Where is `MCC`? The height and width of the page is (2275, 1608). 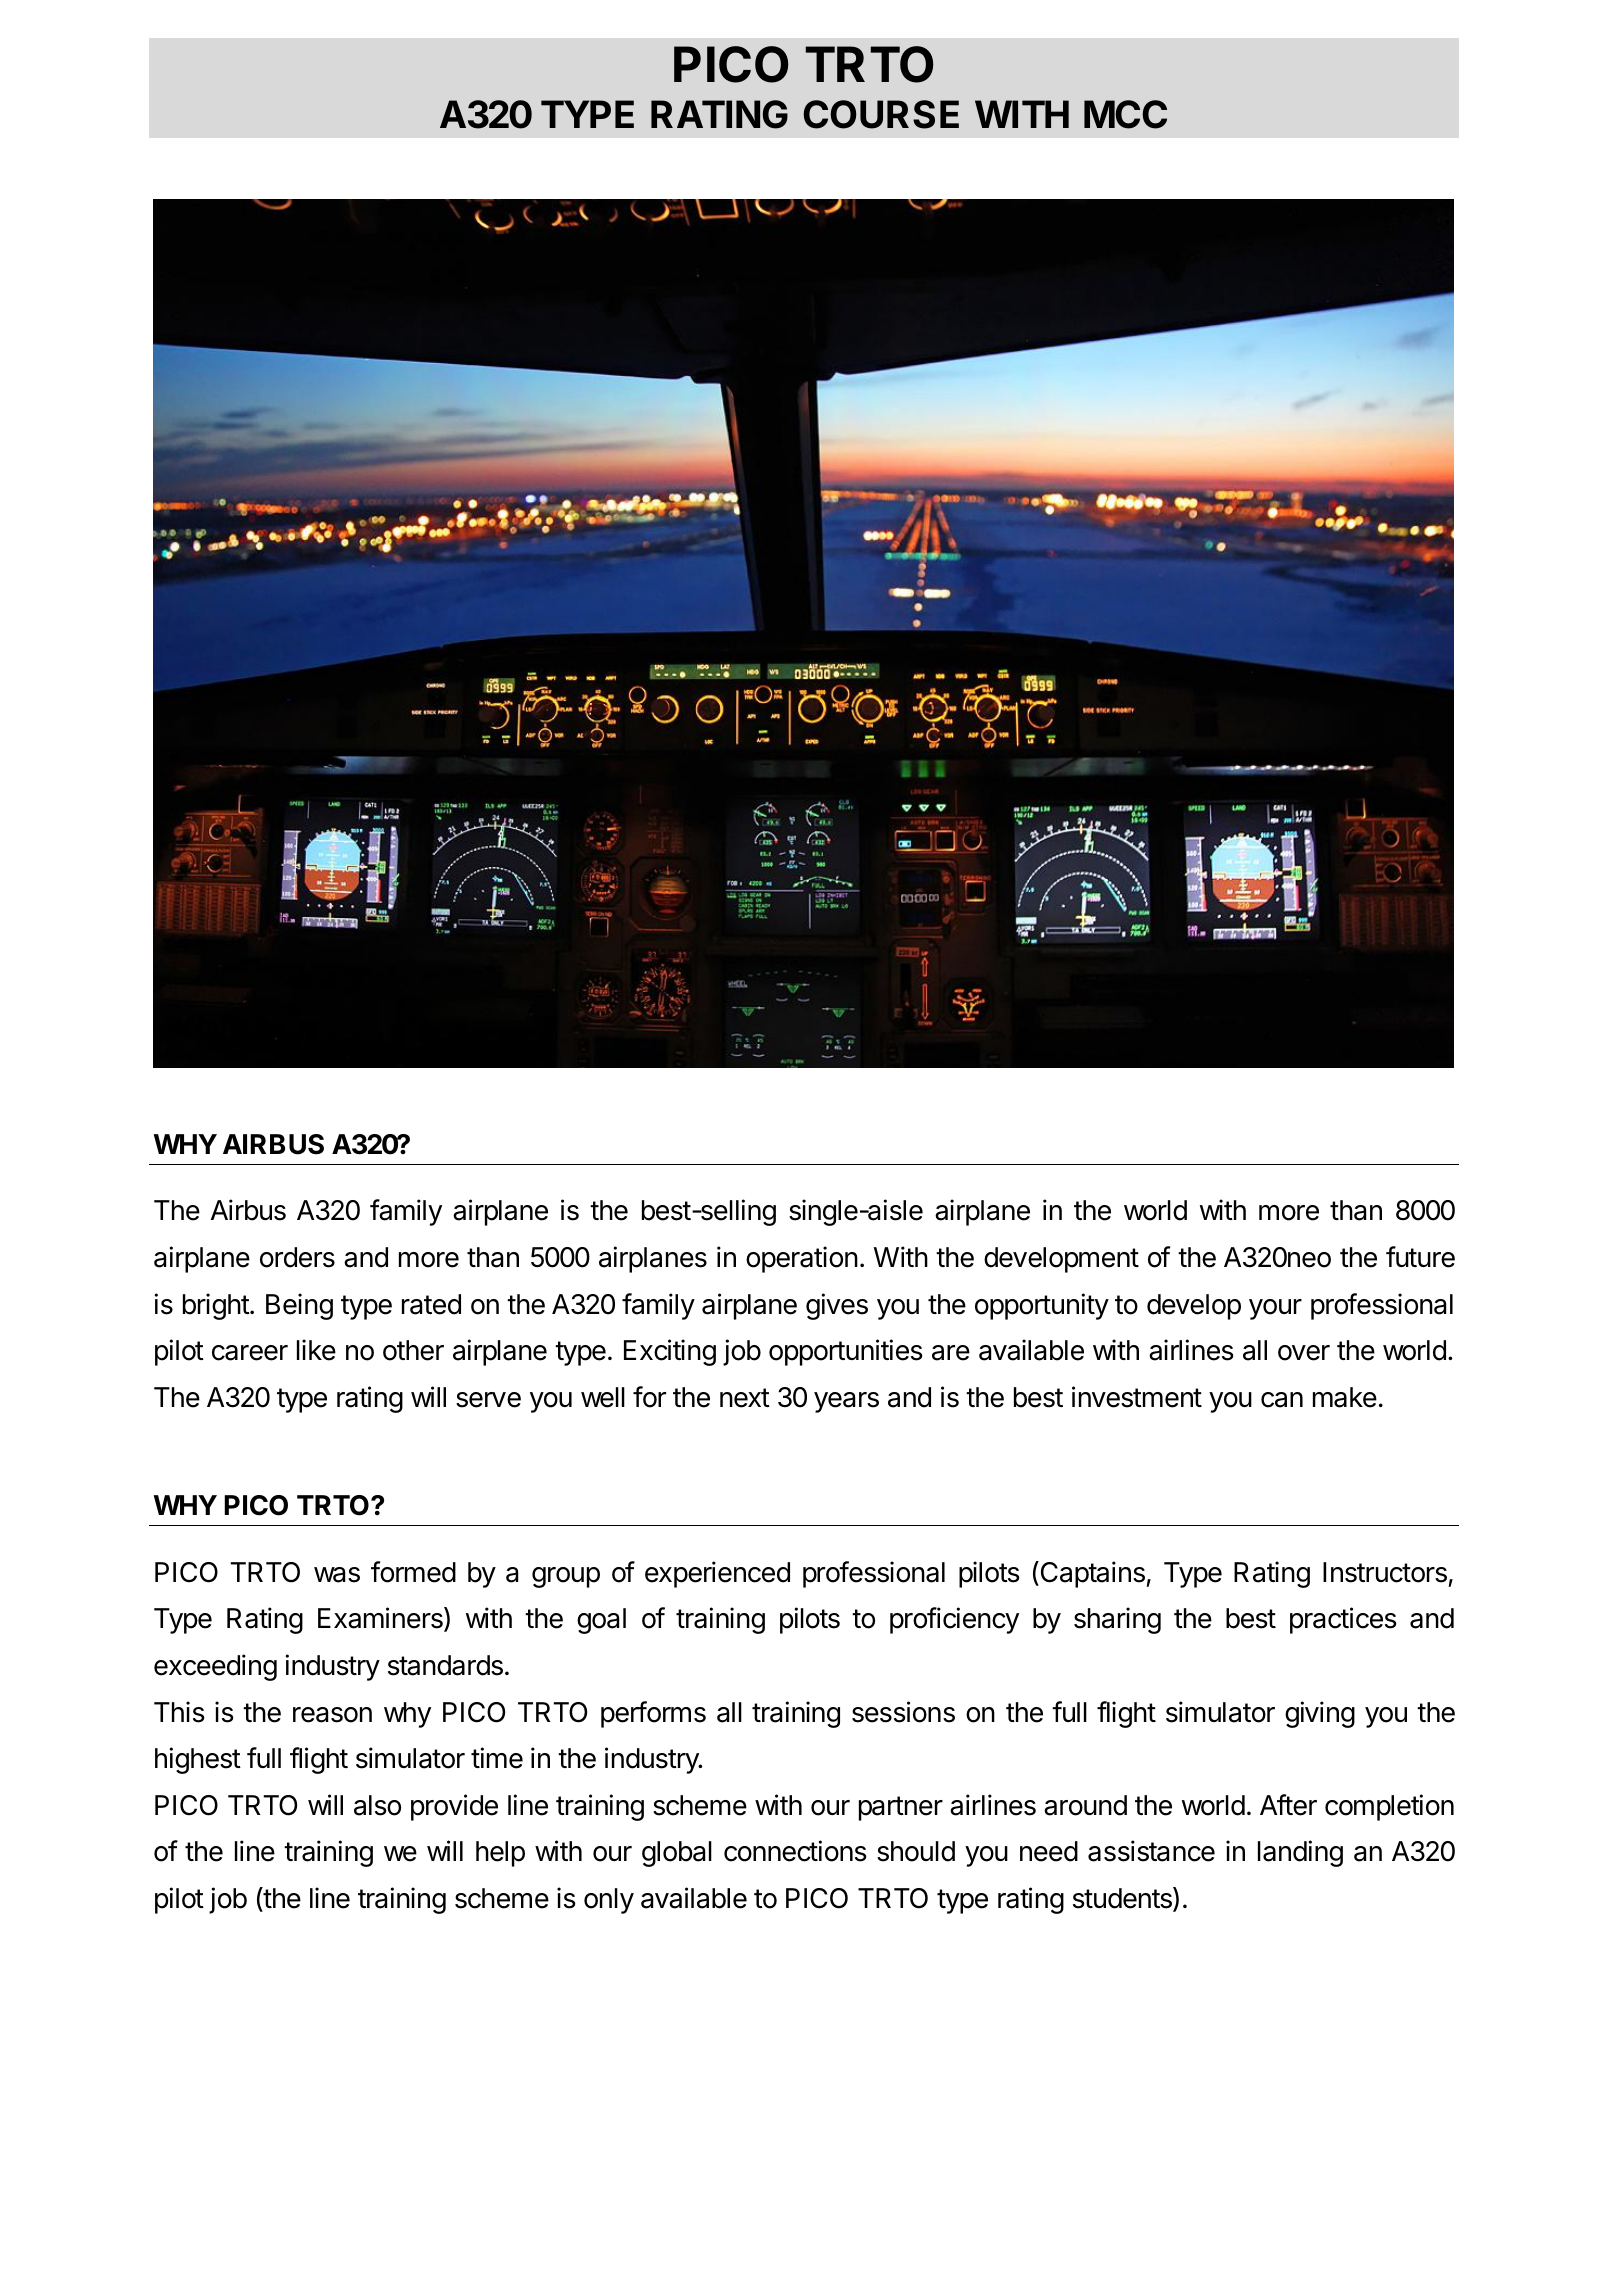 MCC is located at coordinates (1125, 114).
